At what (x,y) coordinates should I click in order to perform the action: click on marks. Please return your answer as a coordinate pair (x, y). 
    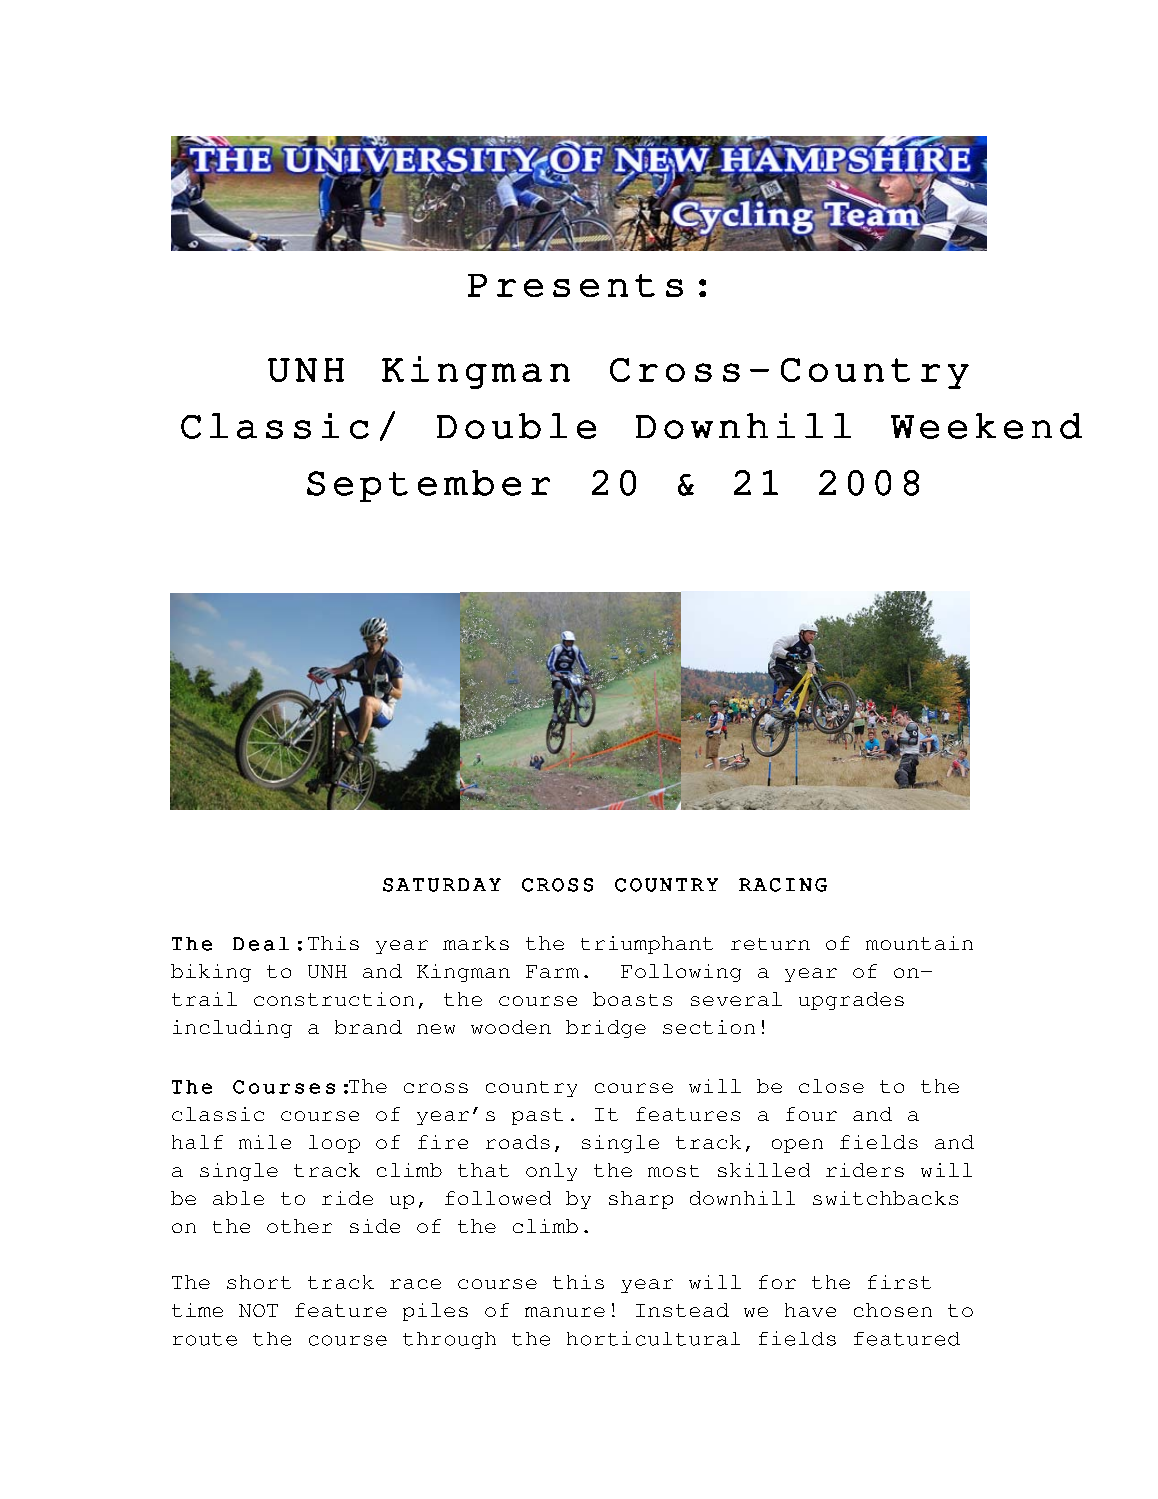
    Looking at the image, I should click on (476, 943).
